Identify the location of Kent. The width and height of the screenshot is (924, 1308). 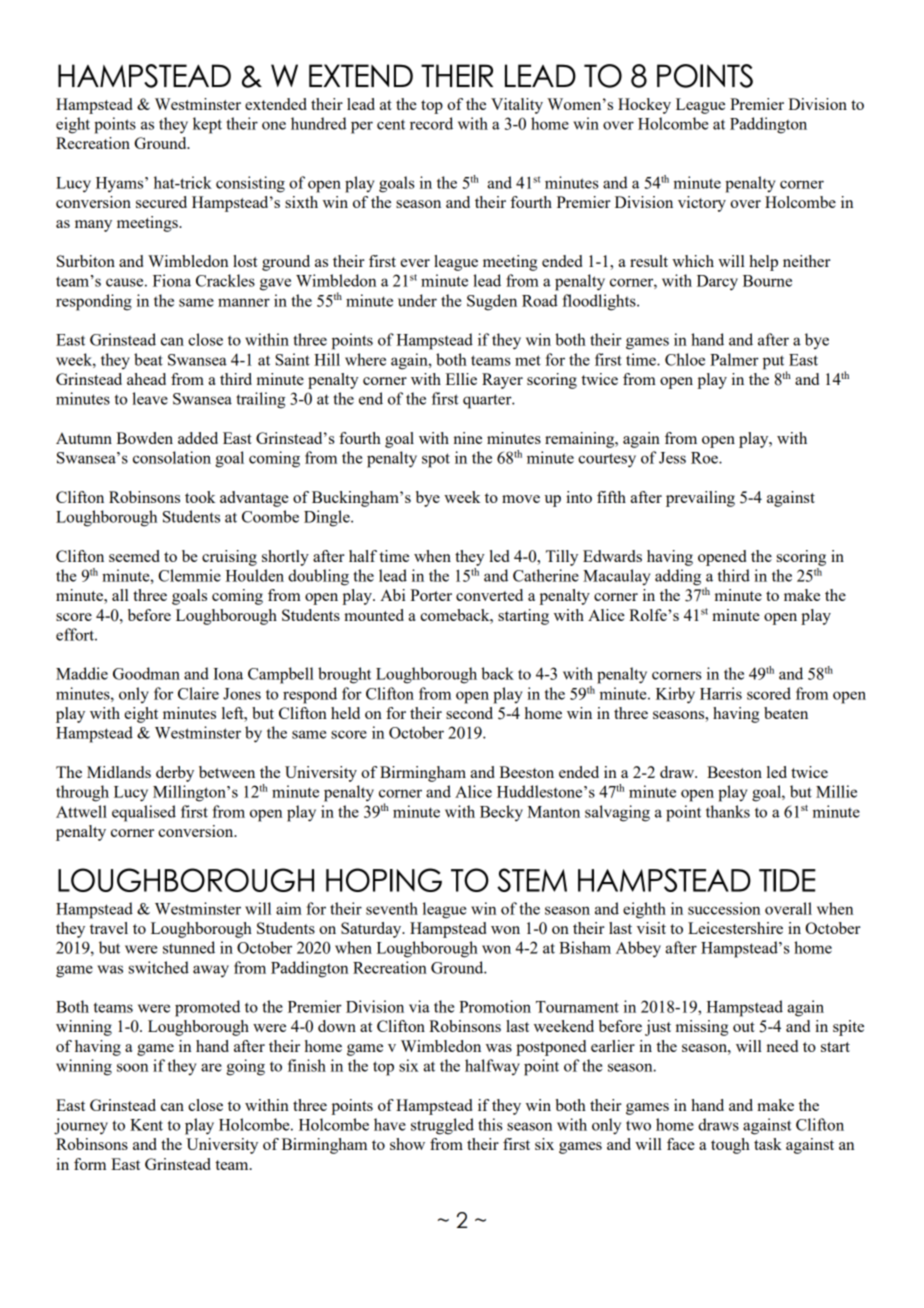
(146, 1125).
